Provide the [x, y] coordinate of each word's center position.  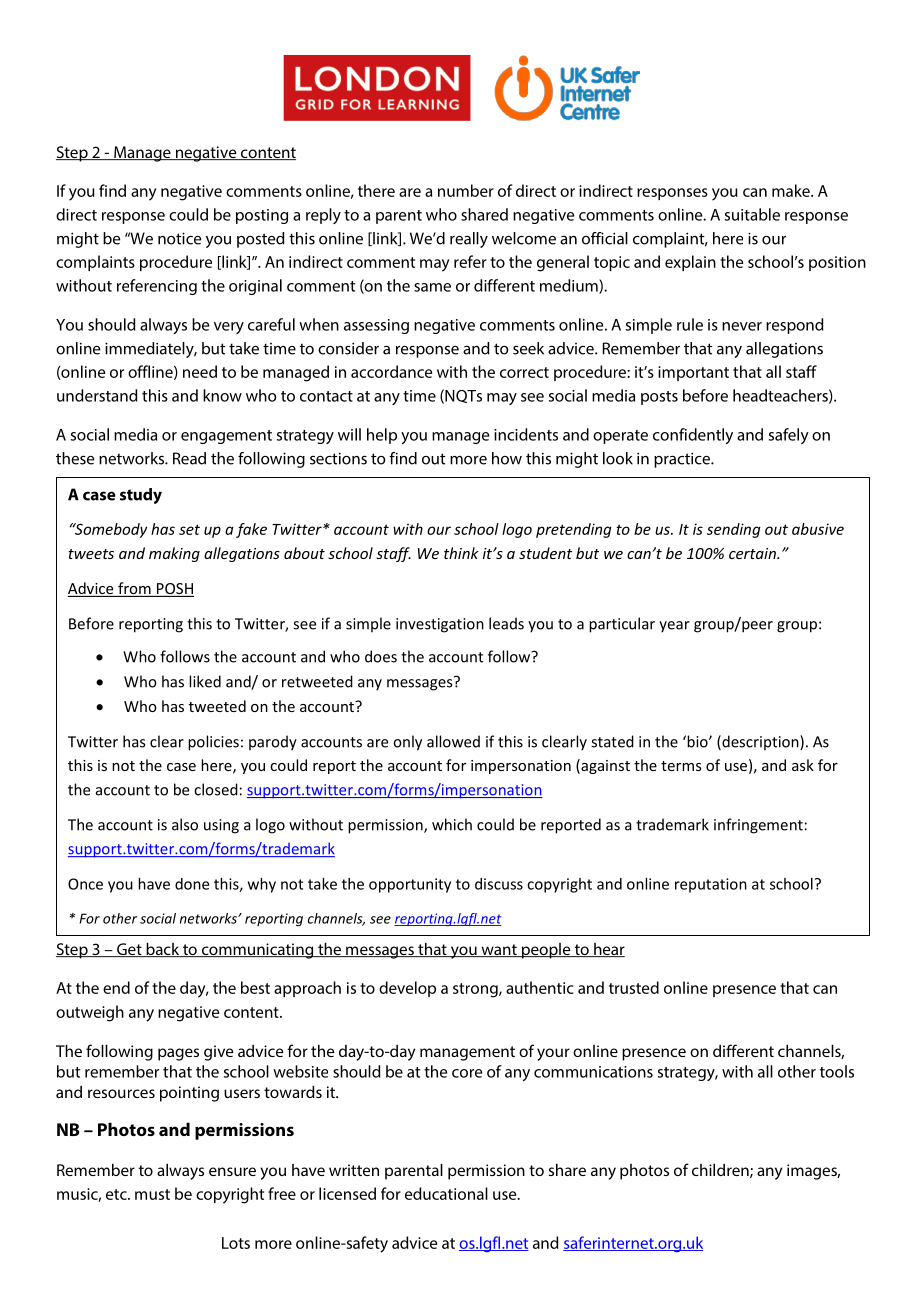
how [507, 458]
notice [179, 238]
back [163, 950]
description [760, 742]
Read [189, 458]
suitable [752, 214]
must [152, 1194]
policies [213, 743]
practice [683, 460]
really [469, 240]
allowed [453, 741]
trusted [634, 987]
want [499, 950]
